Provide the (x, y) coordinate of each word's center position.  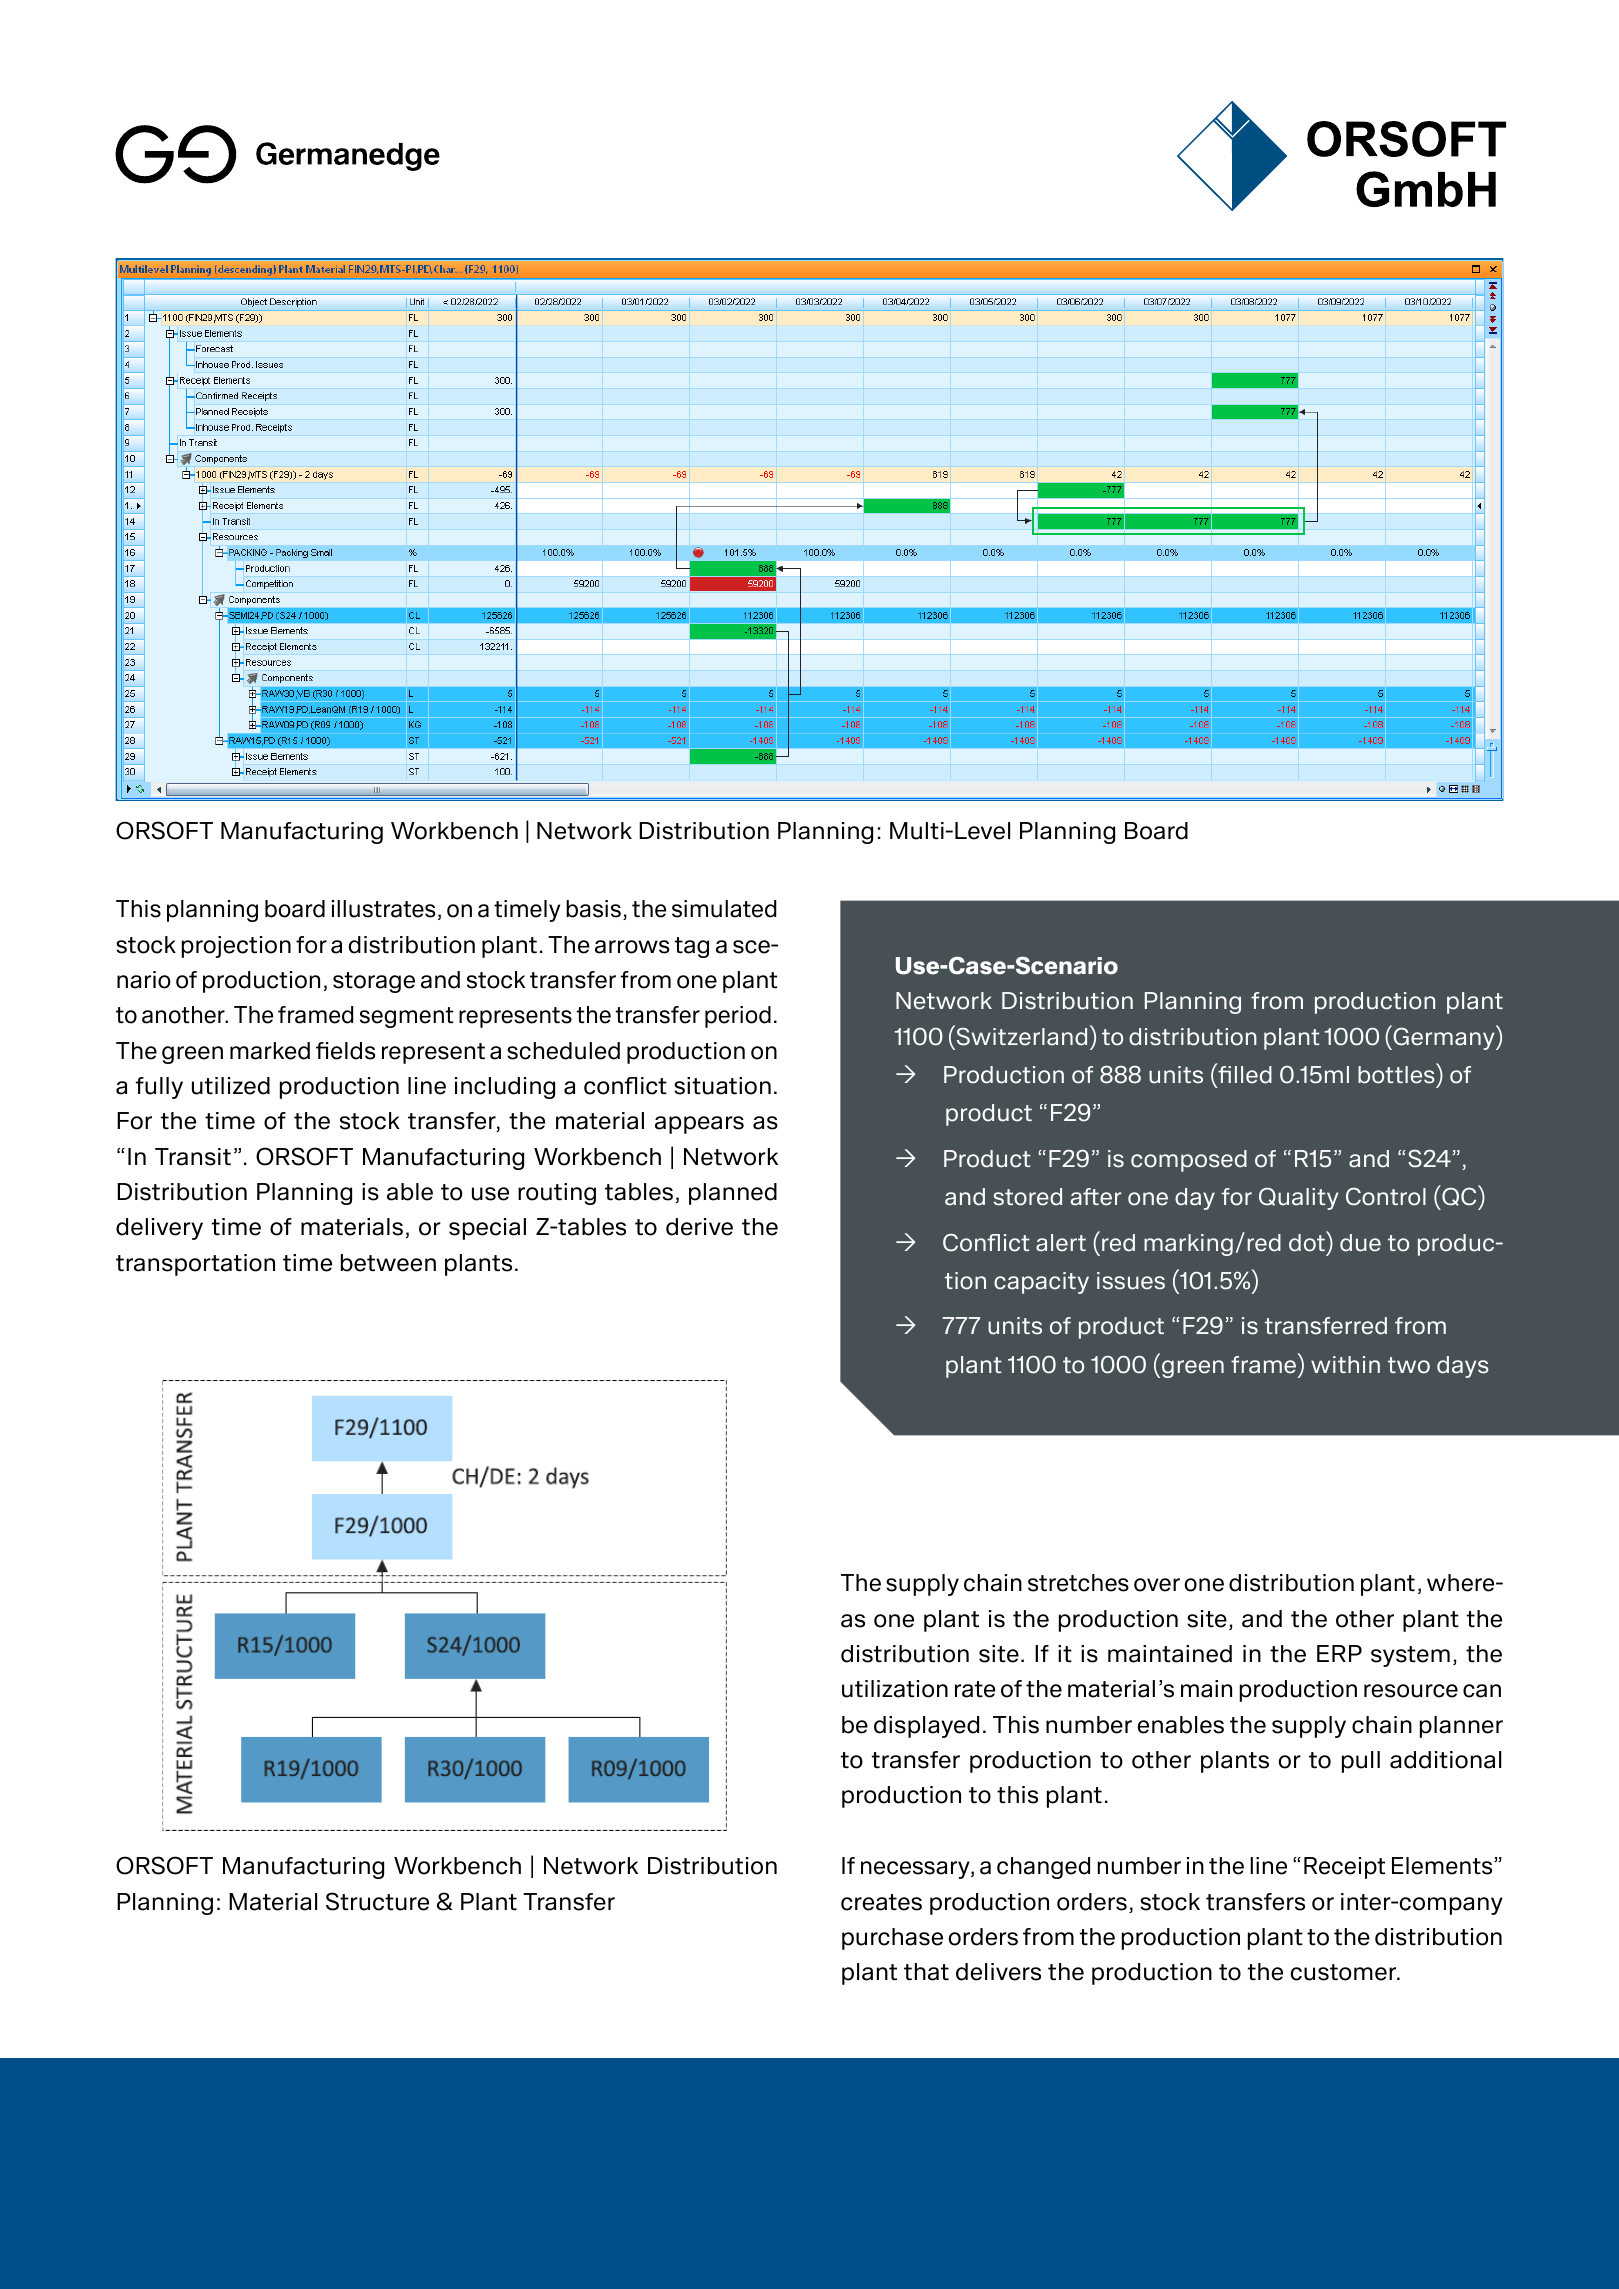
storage (374, 982)
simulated (724, 909)
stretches (1078, 1583)
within (1345, 1364)
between (388, 1263)
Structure (377, 1901)
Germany (1444, 1038)
